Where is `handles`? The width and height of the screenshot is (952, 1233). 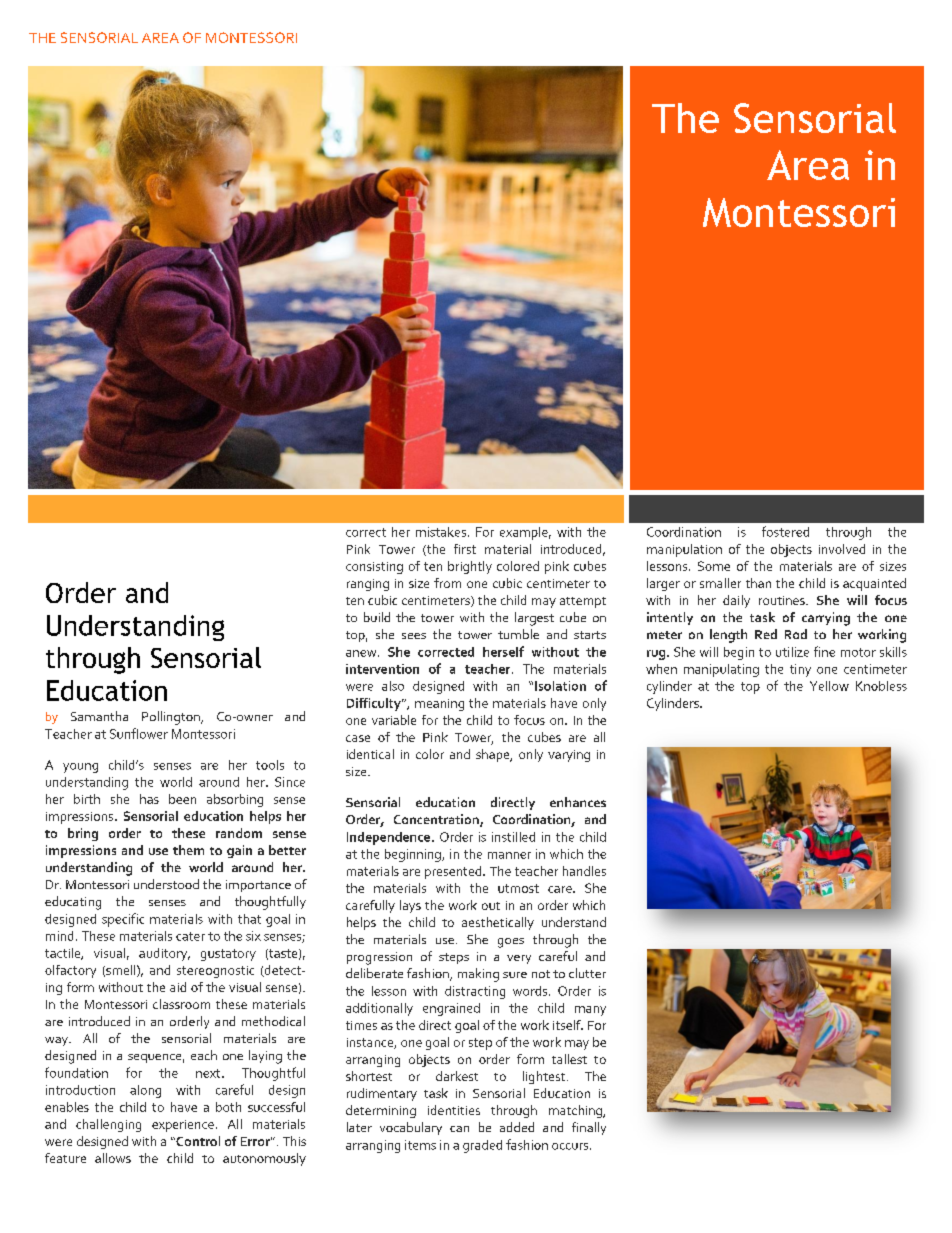
handles is located at coordinates (584, 871).
